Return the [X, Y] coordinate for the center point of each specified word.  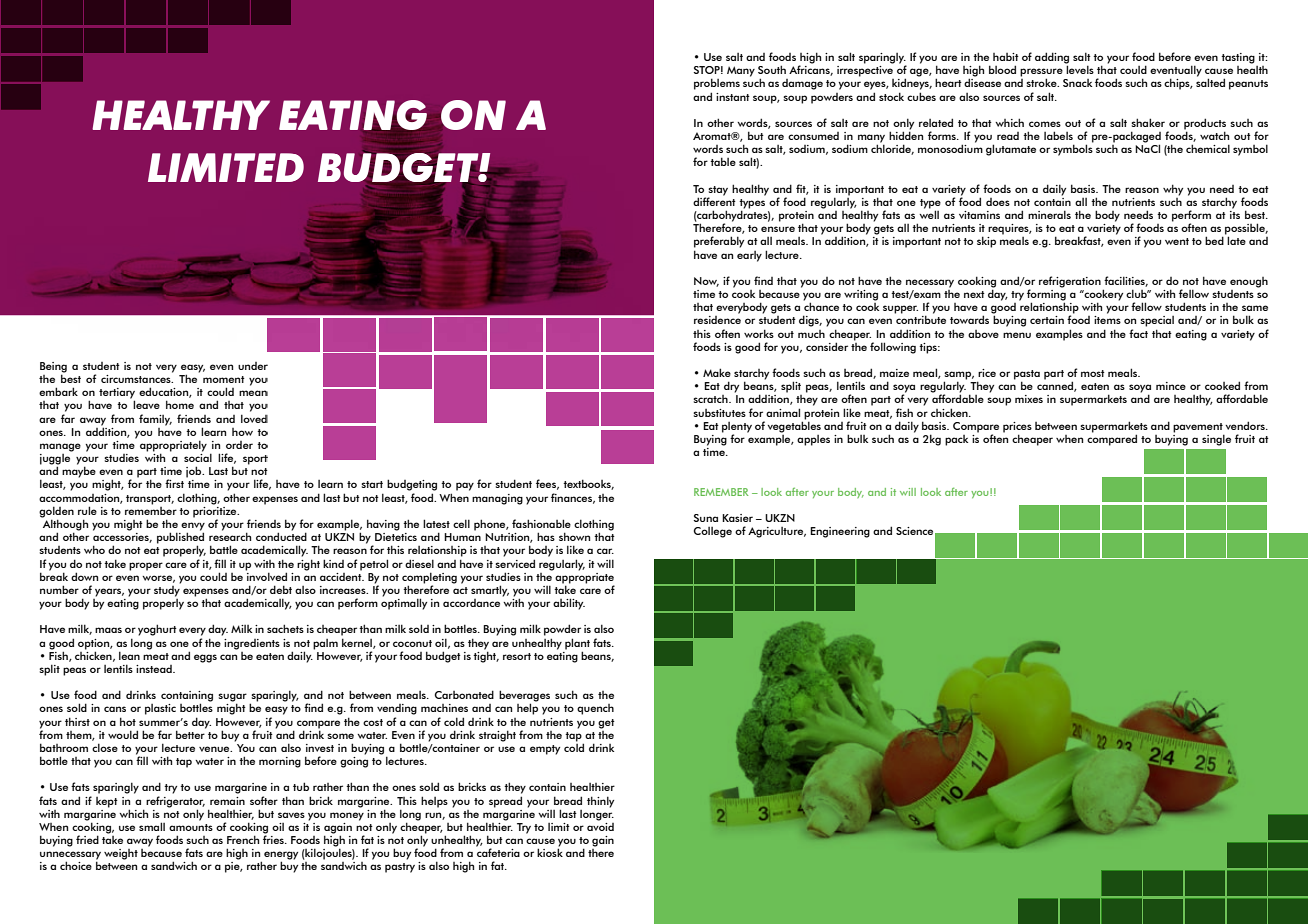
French [243, 839]
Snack [1077, 83]
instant [733, 97]
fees [547, 484]
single [1216, 440]
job [195, 472]
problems [717, 84]
